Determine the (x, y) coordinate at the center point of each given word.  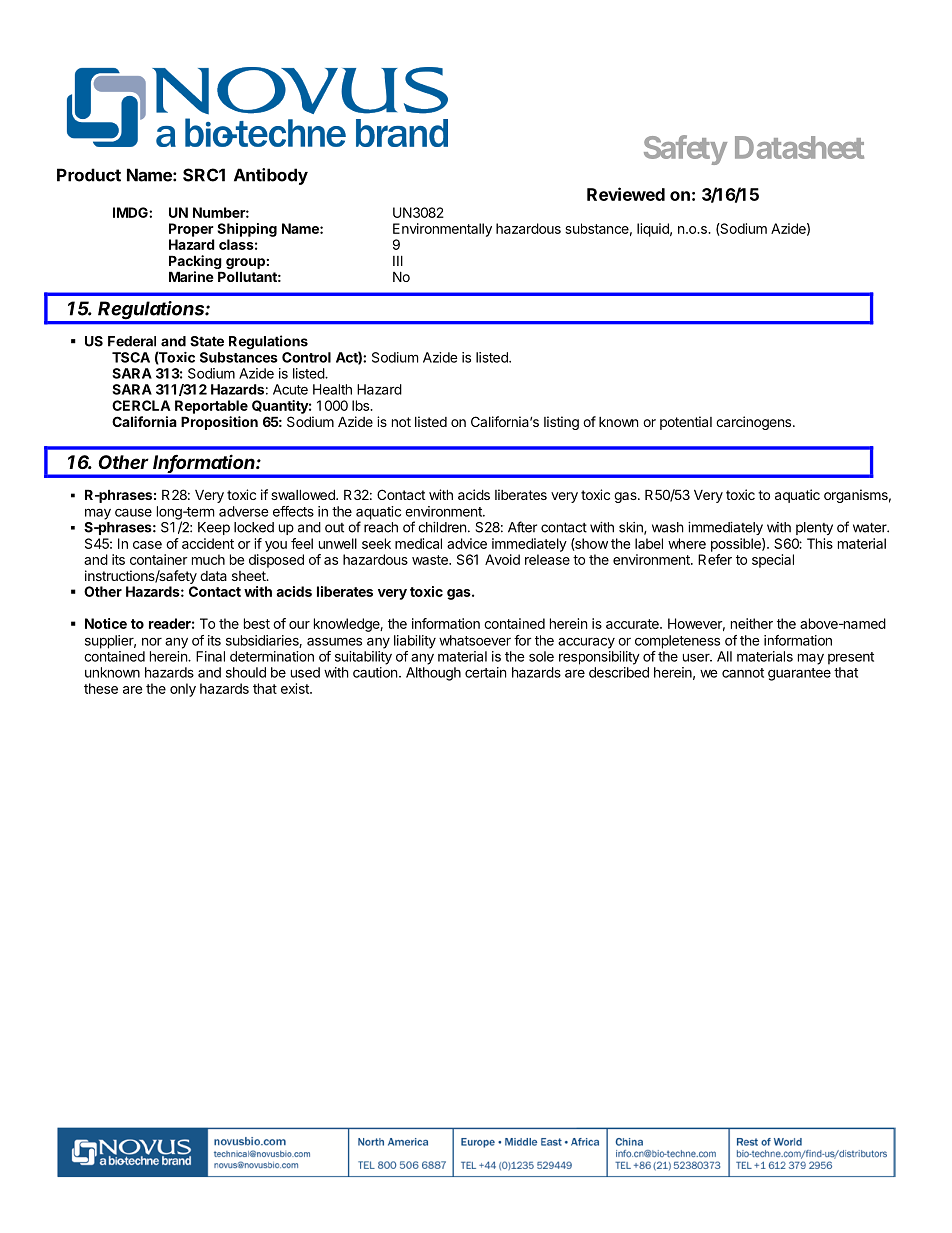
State (207, 341)
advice (467, 543)
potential (686, 423)
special (773, 561)
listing (561, 423)
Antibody (271, 176)
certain (485, 672)
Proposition (219, 423)
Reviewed (626, 194)
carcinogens (755, 423)
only (183, 690)
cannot (743, 673)
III (398, 260)
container (159, 559)
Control (306, 357)
